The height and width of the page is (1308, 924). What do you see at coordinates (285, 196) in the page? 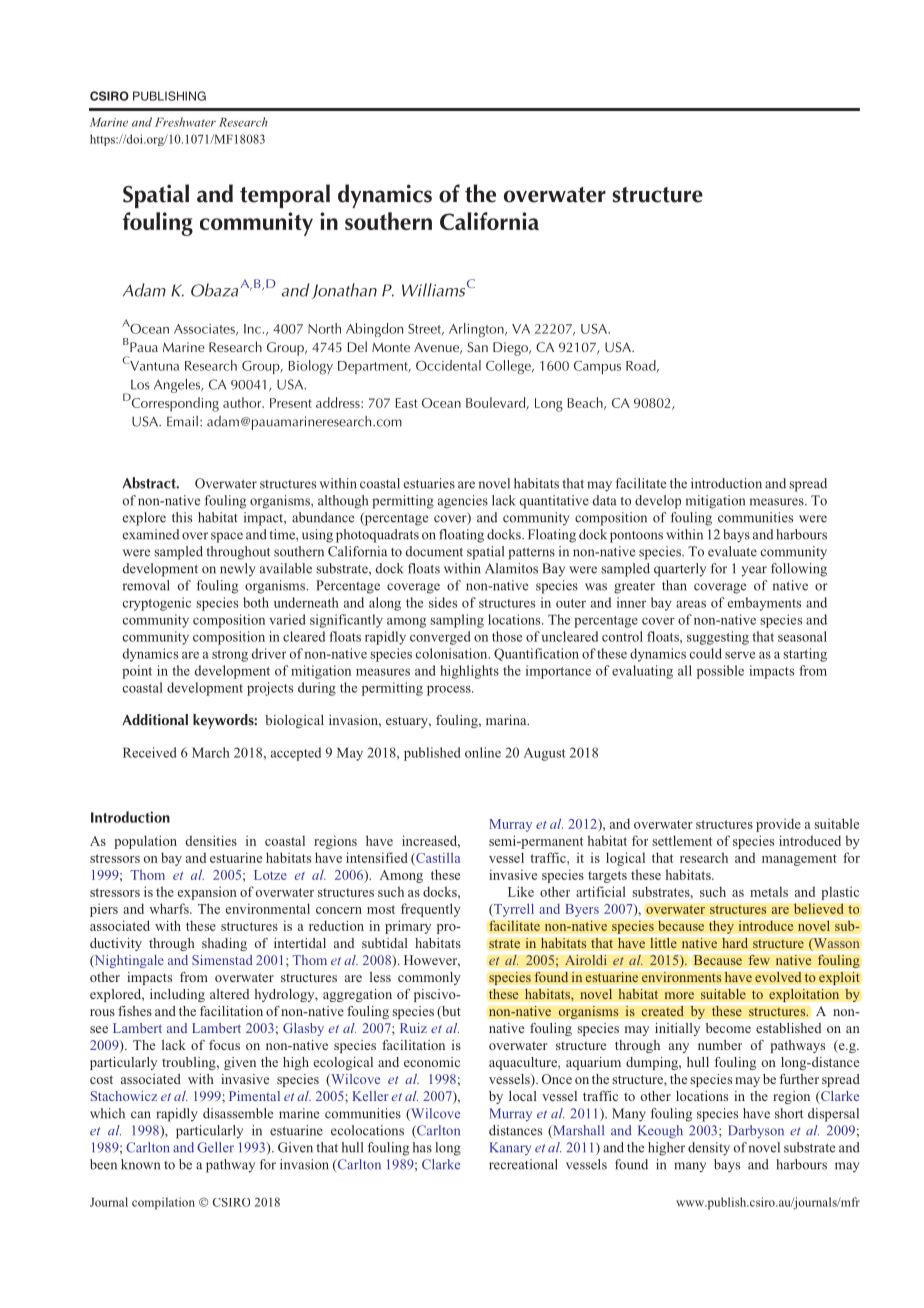
I see `temporal` at bounding box center [285, 196].
